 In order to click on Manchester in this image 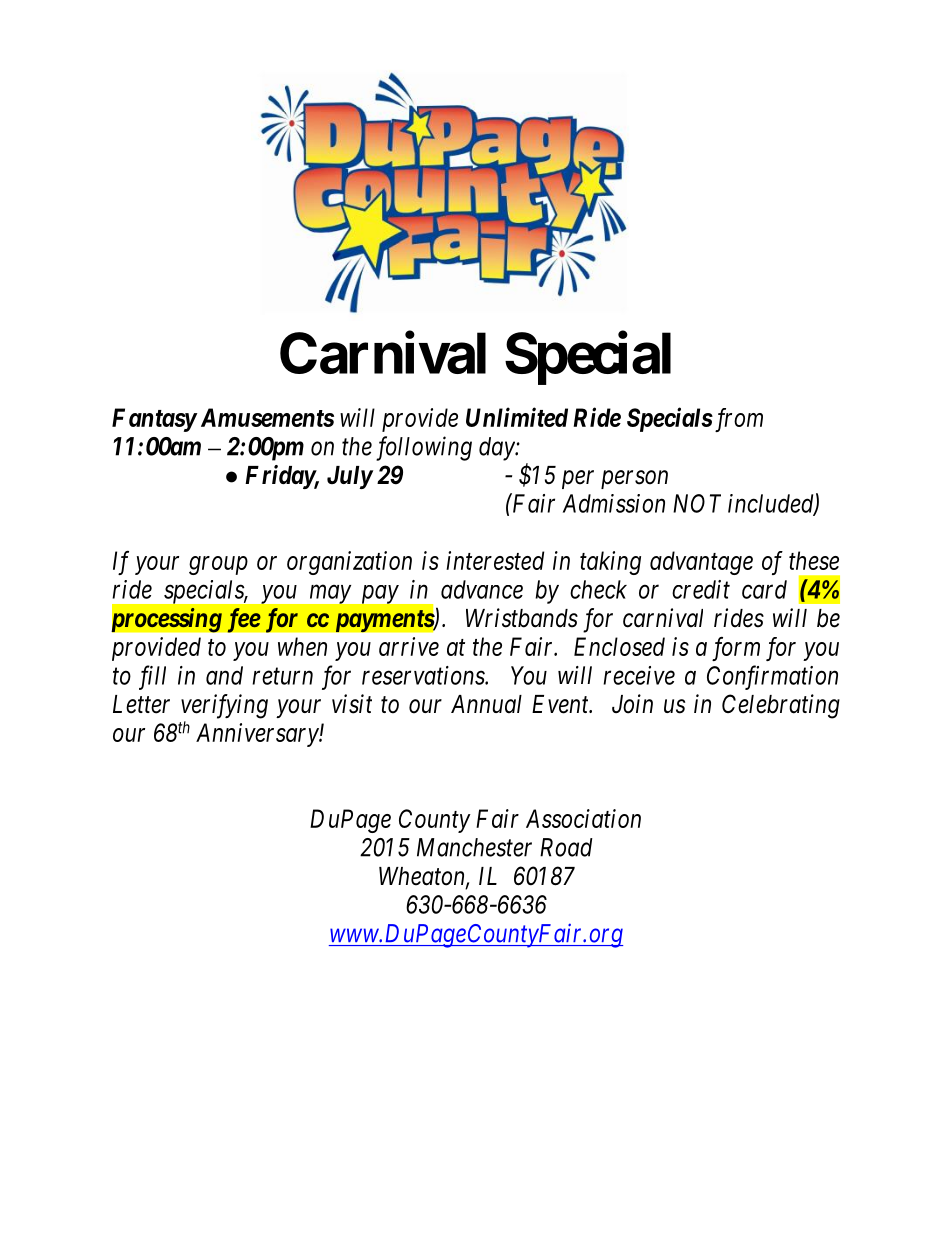, I will do `click(474, 847)`.
